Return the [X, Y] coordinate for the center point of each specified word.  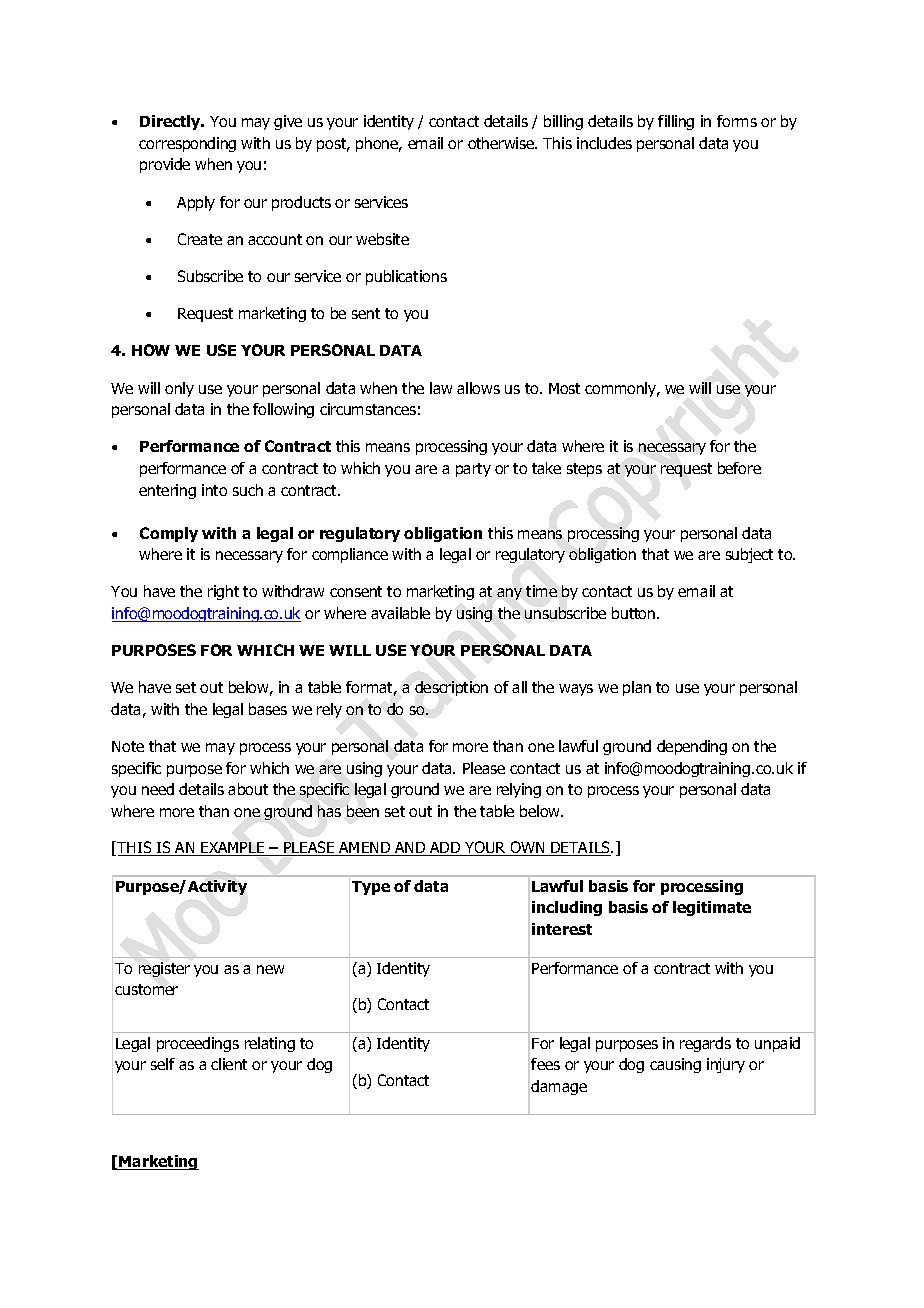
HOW [151, 350]
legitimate [712, 908]
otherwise [502, 143]
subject [749, 555]
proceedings [198, 1044]
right [223, 592]
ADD [445, 849]
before [739, 468]
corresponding [187, 144]
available [400, 613]
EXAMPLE [233, 849]
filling [676, 122]
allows [478, 388]
